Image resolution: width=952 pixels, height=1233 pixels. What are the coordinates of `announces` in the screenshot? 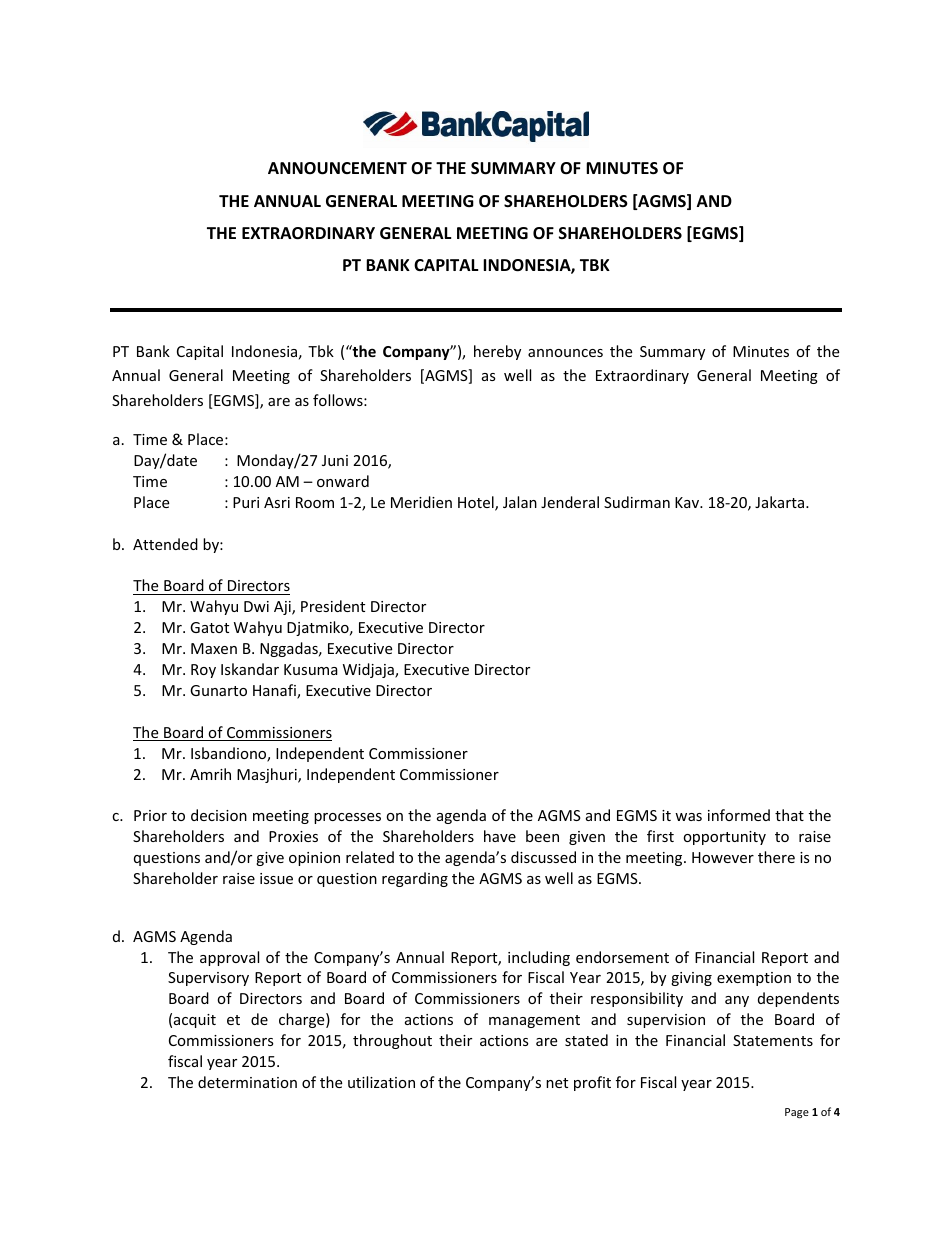 It's located at (565, 353).
